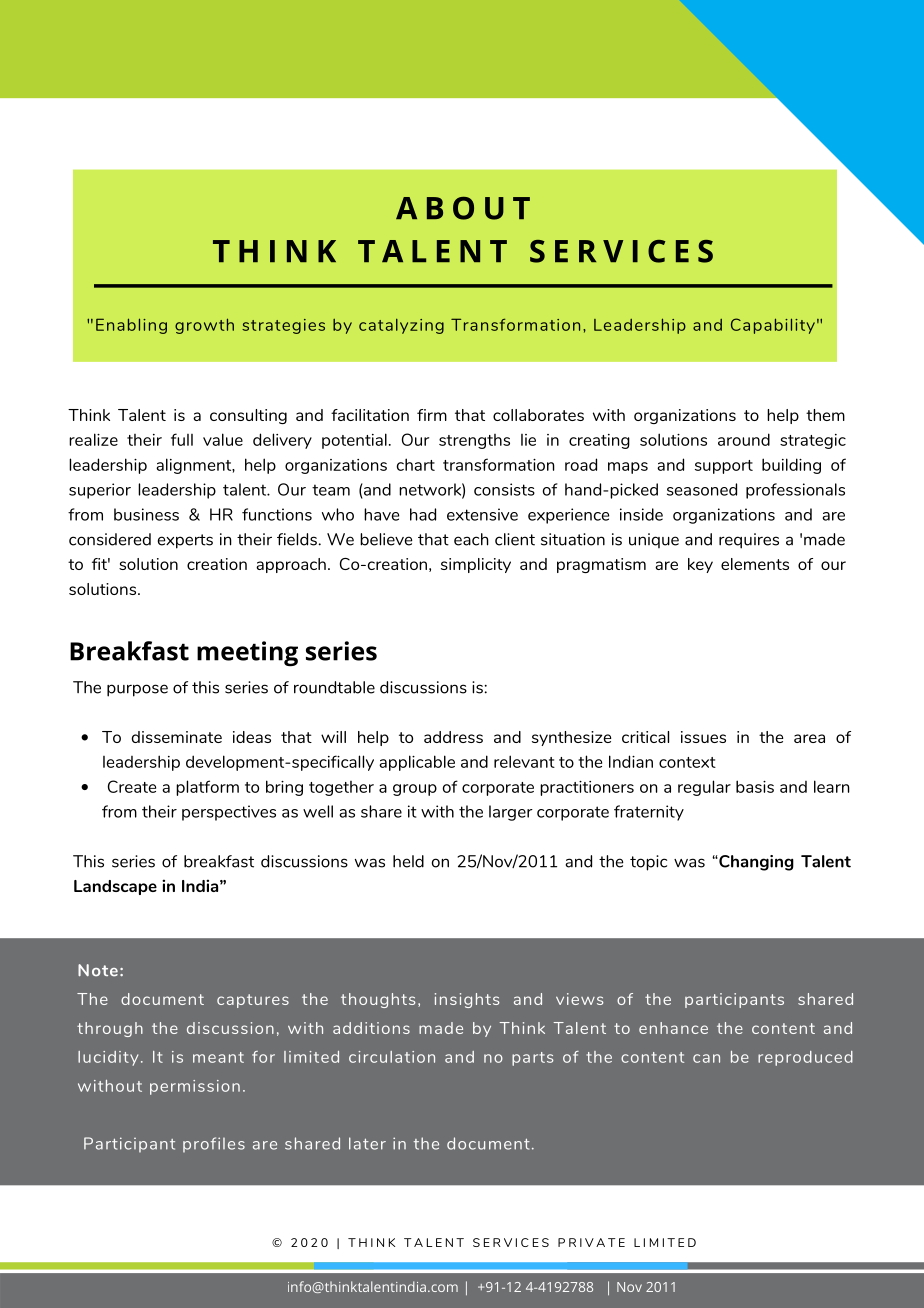 The image size is (924, 1308). I want to click on issues, so click(703, 737).
